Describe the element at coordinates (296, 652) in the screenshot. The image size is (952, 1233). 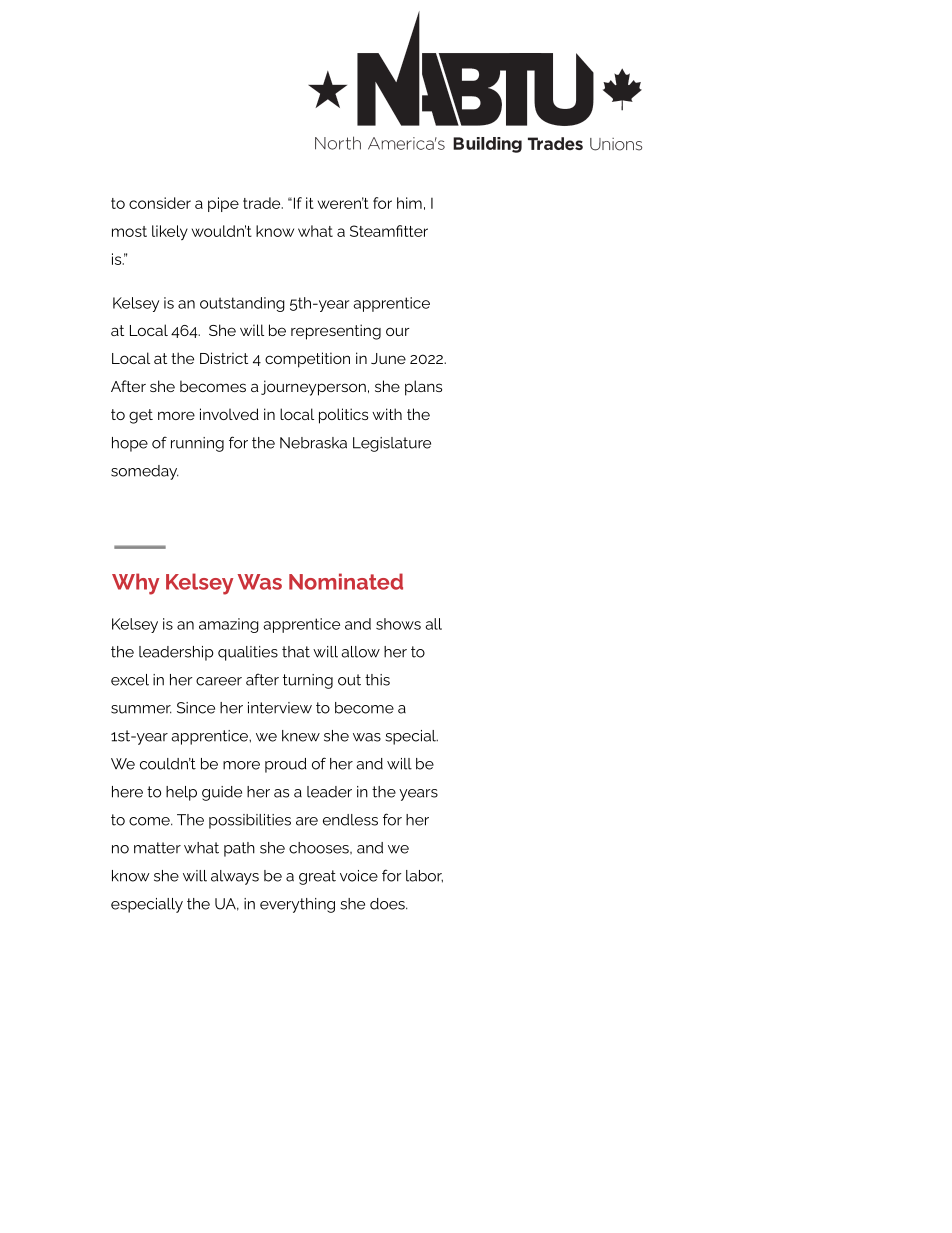
I see `that` at that location.
